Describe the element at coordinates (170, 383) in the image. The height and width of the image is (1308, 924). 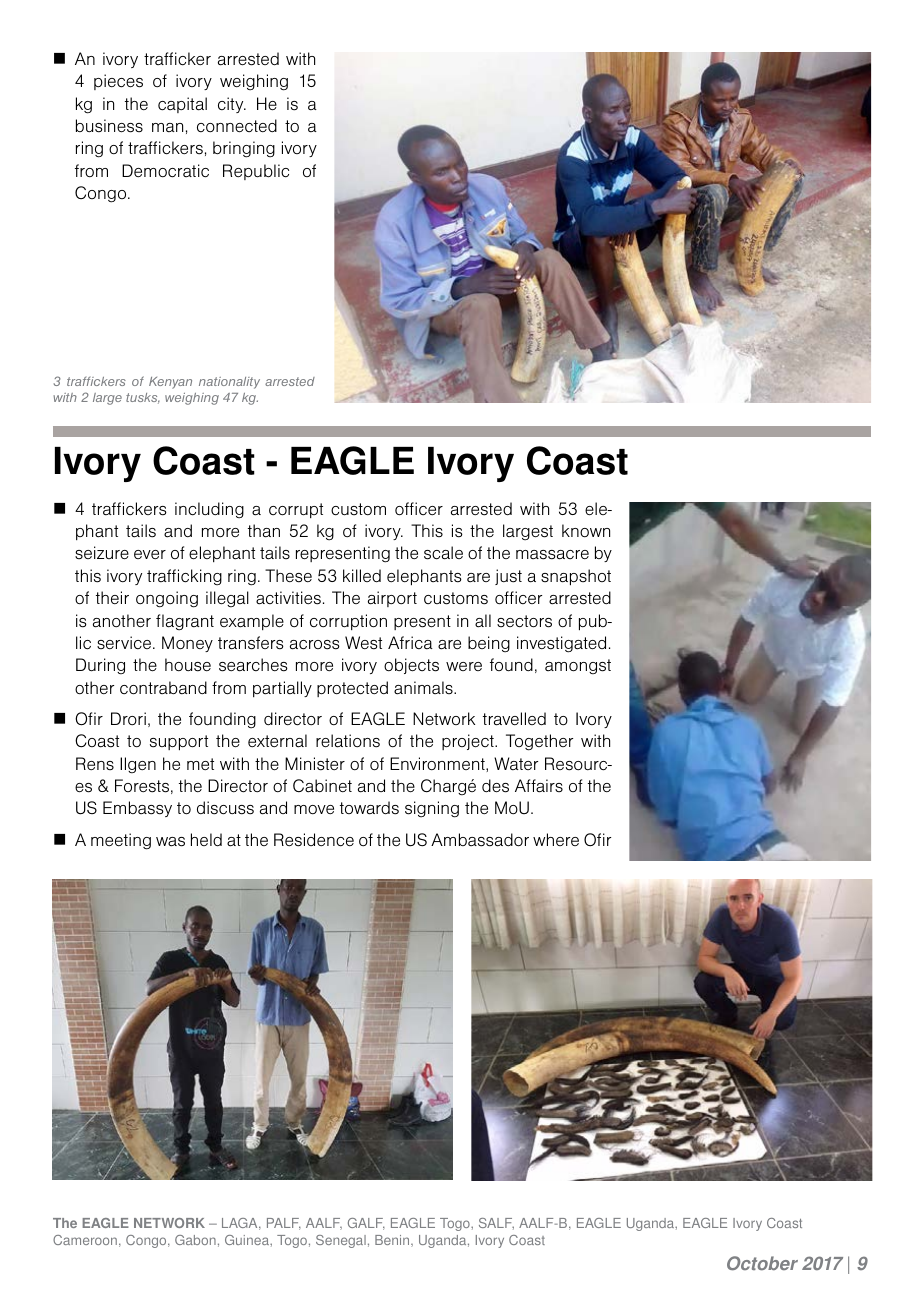
I see `Kenyan` at that location.
